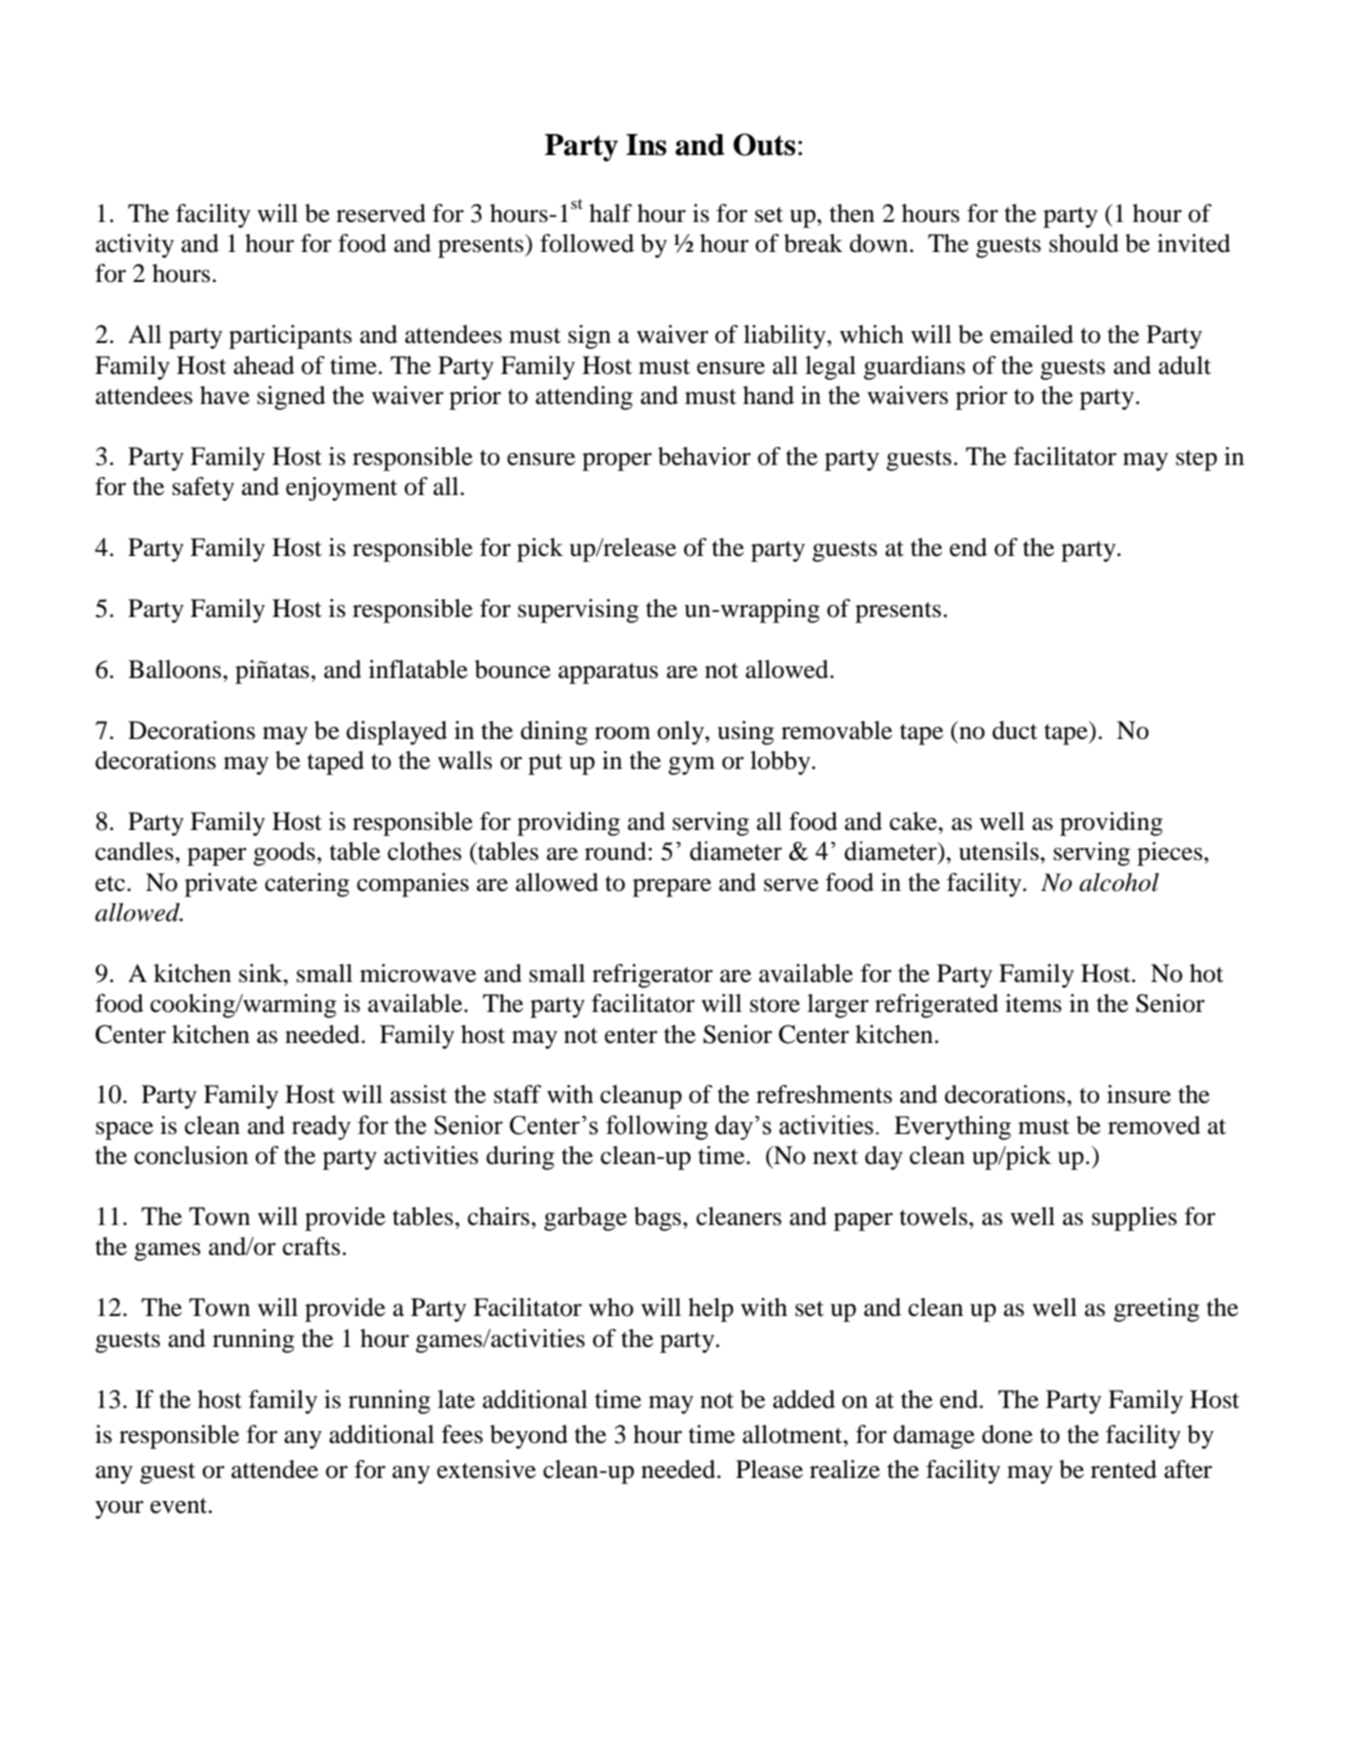  Describe the element at coordinates (610, 213) in the screenshot. I see `half` at that location.
